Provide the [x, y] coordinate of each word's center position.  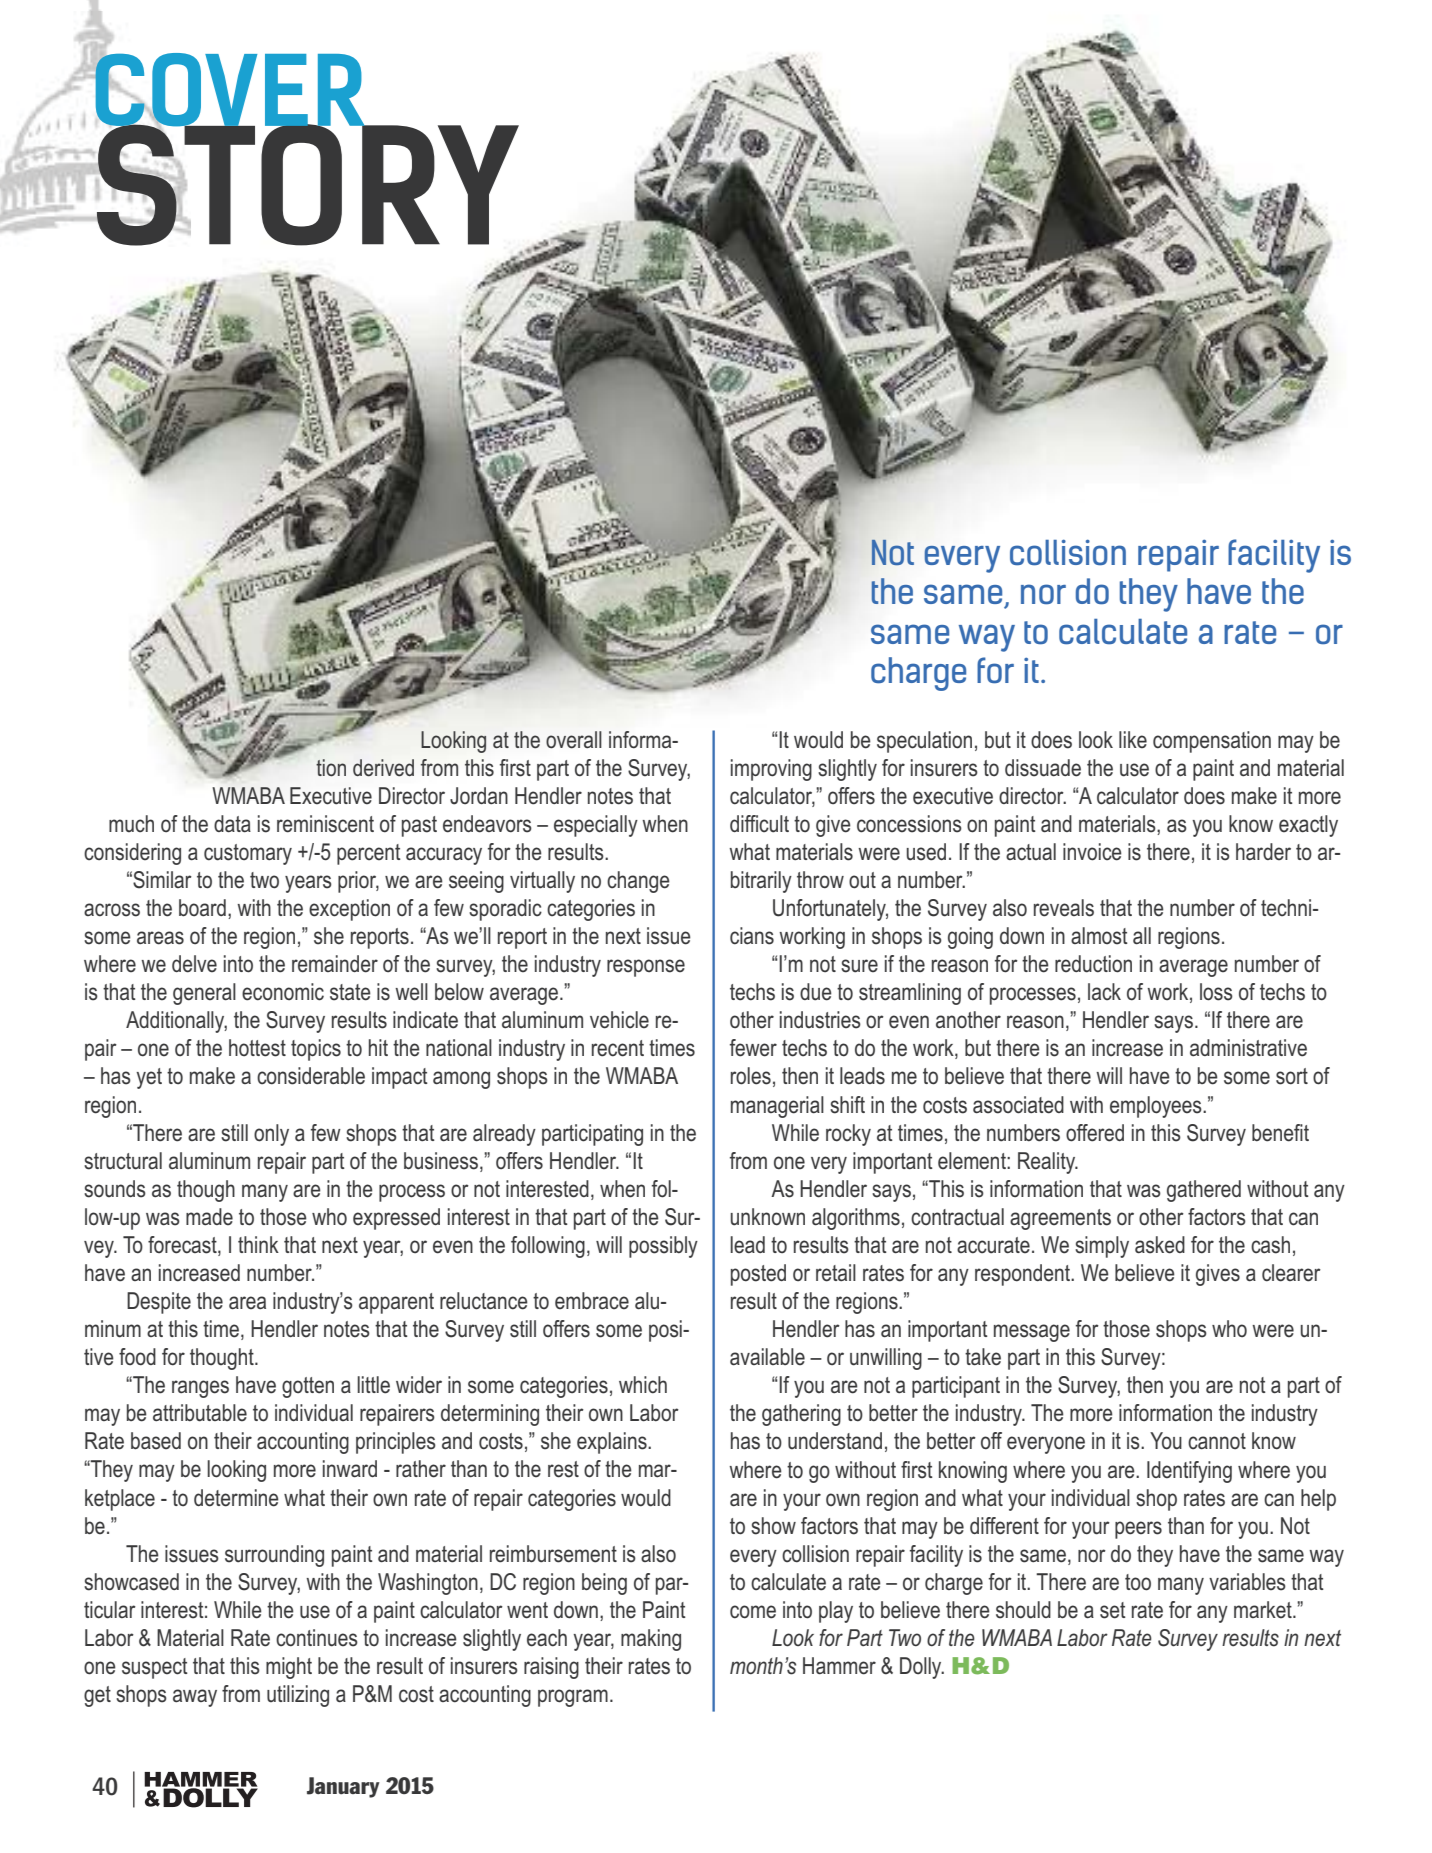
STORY [306, 184]
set [1113, 1610]
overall [574, 740]
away [195, 1698]
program [573, 1698]
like [1133, 740]
